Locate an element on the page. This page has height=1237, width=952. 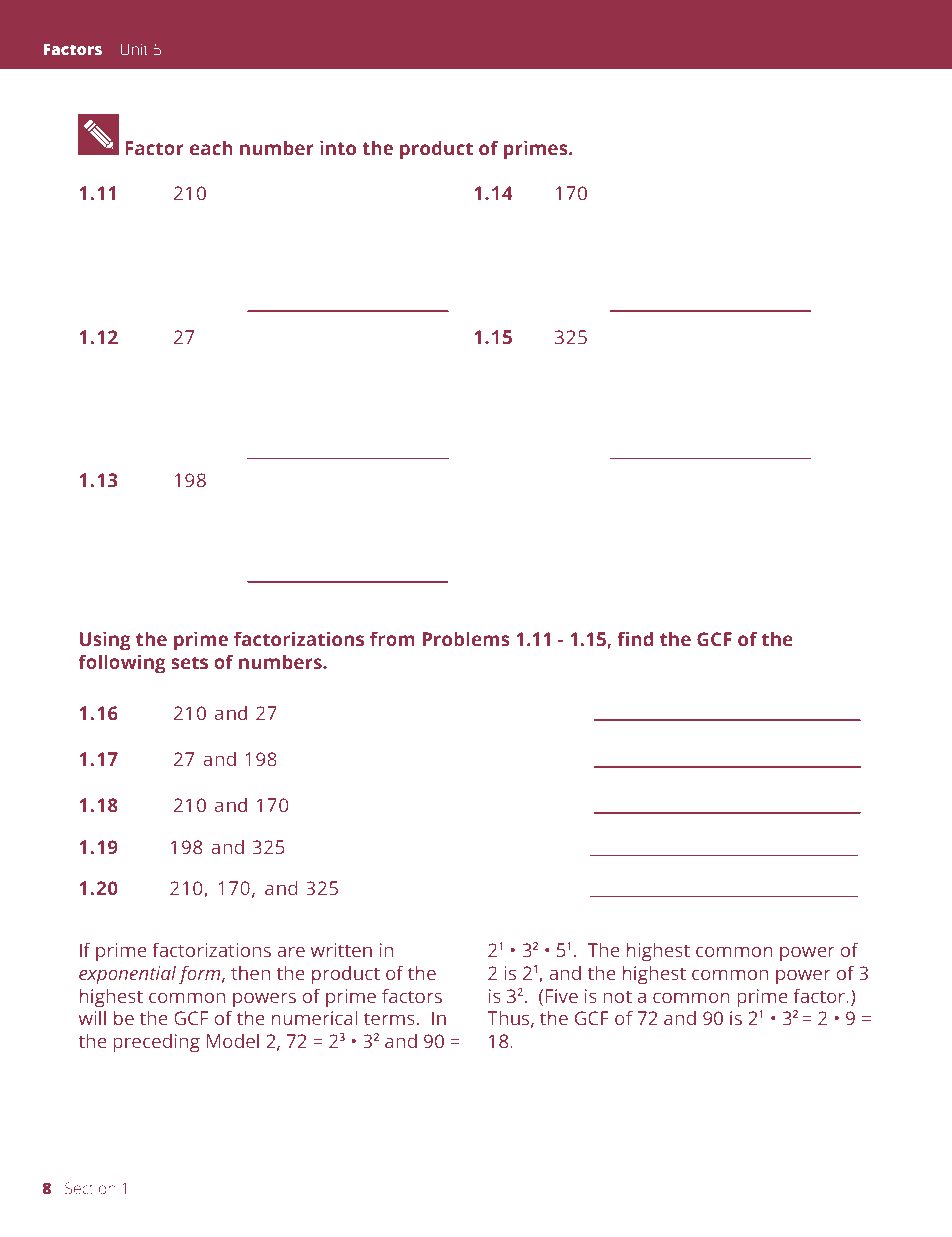
each is located at coordinates (211, 148).
